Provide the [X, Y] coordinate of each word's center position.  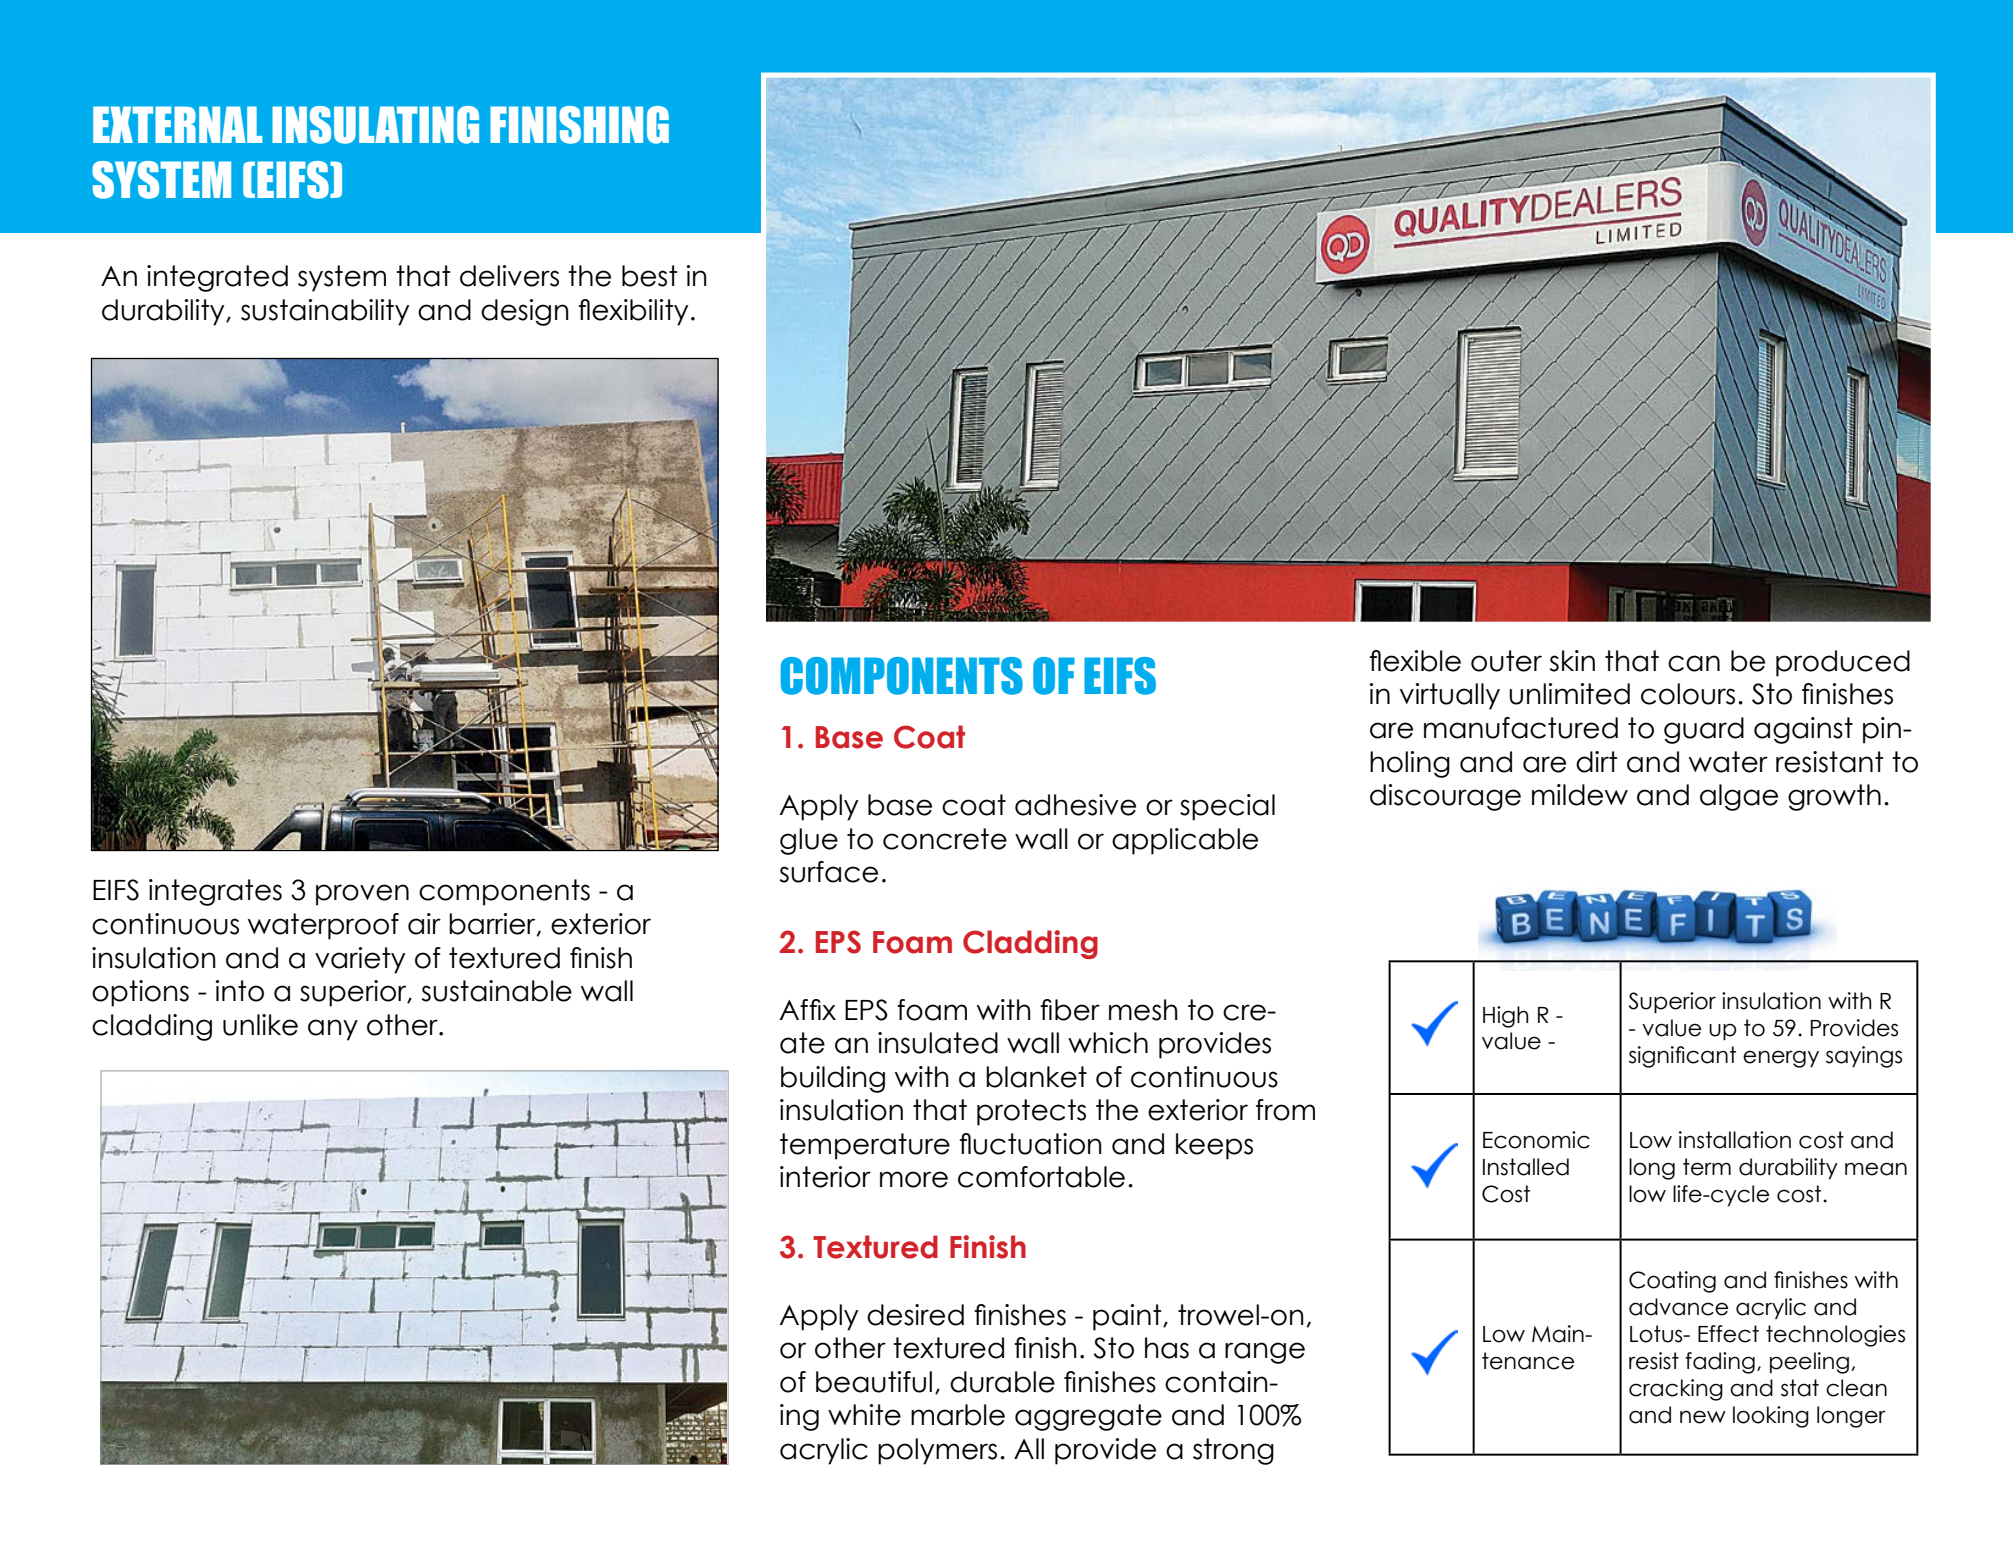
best [649, 276]
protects [1031, 1112]
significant [1682, 1057]
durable [1002, 1382]
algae [1739, 797]
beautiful [874, 1382]
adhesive [1075, 805]
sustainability [325, 312]
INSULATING [375, 125]
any [333, 1030]
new [1703, 1417]
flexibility [634, 312]
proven [362, 895]
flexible [1415, 661]
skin [1572, 661]
